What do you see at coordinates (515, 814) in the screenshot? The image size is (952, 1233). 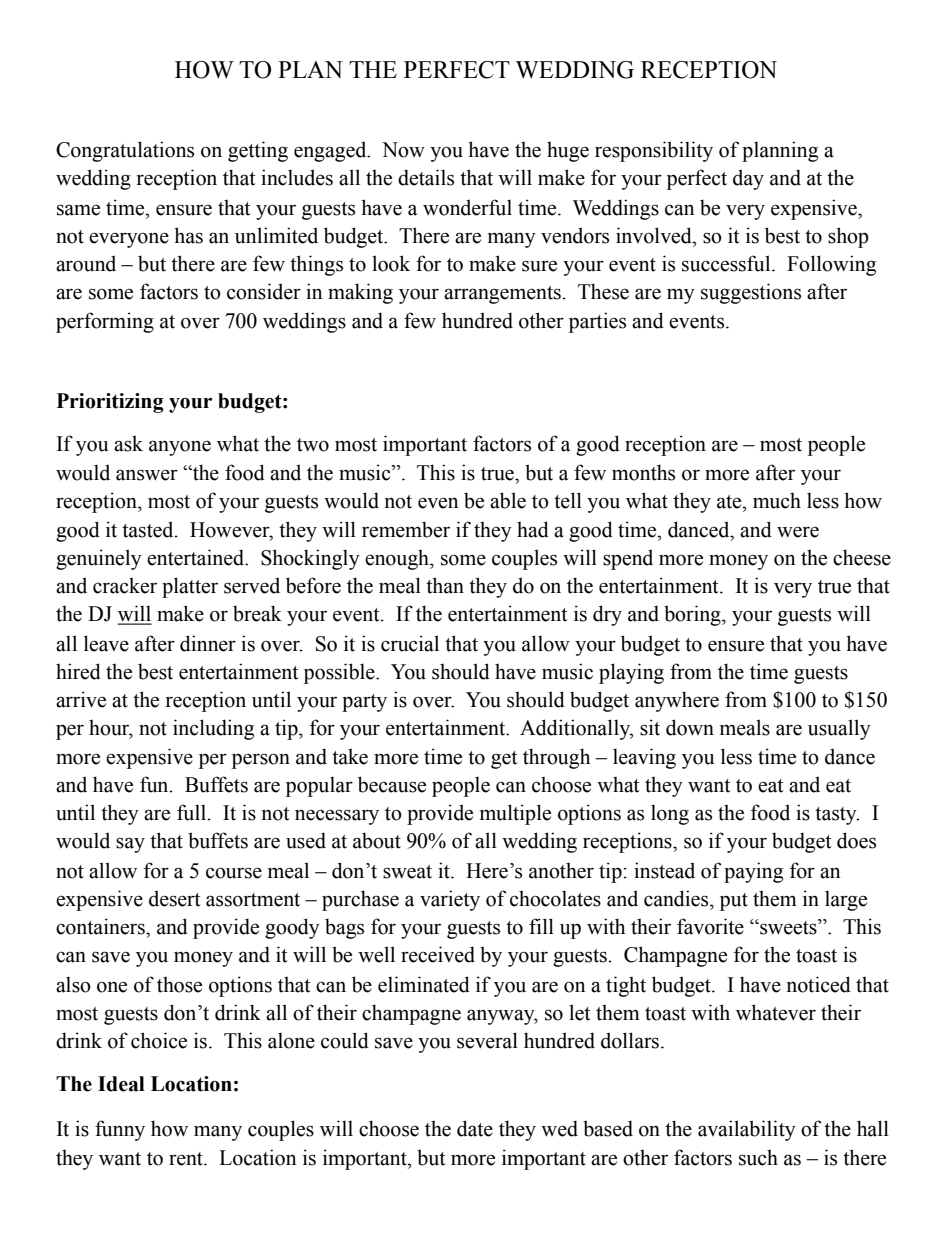 I see `multiple` at bounding box center [515, 814].
